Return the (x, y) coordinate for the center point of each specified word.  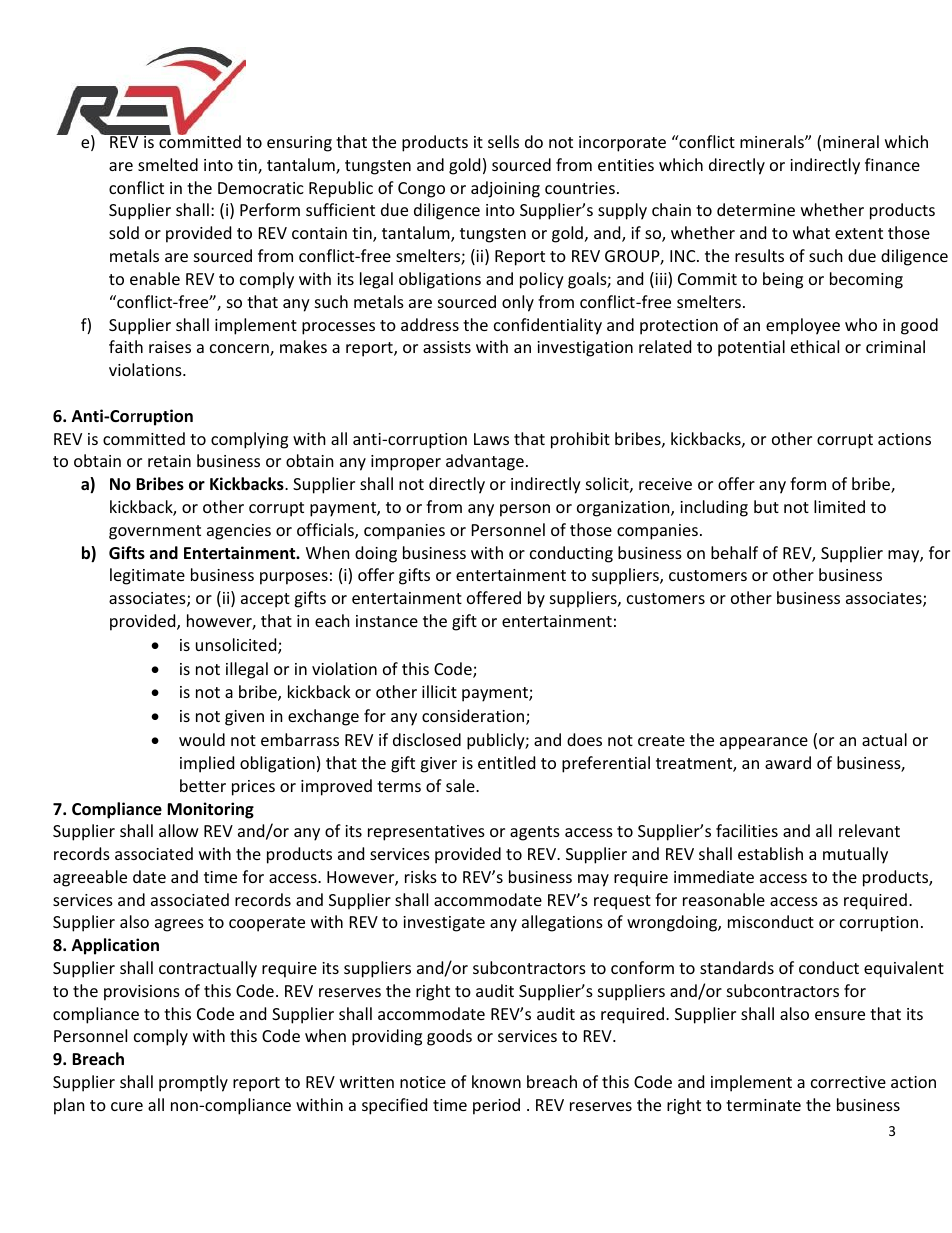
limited (839, 506)
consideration (474, 717)
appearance (764, 743)
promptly (193, 1083)
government (155, 532)
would (202, 739)
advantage (485, 462)
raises (170, 347)
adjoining (505, 189)
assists (447, 347)
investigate (444, 924)
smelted (168, 164)
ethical (815, 346)
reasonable (724, 899)
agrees (179, 925)
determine (756, 209)
